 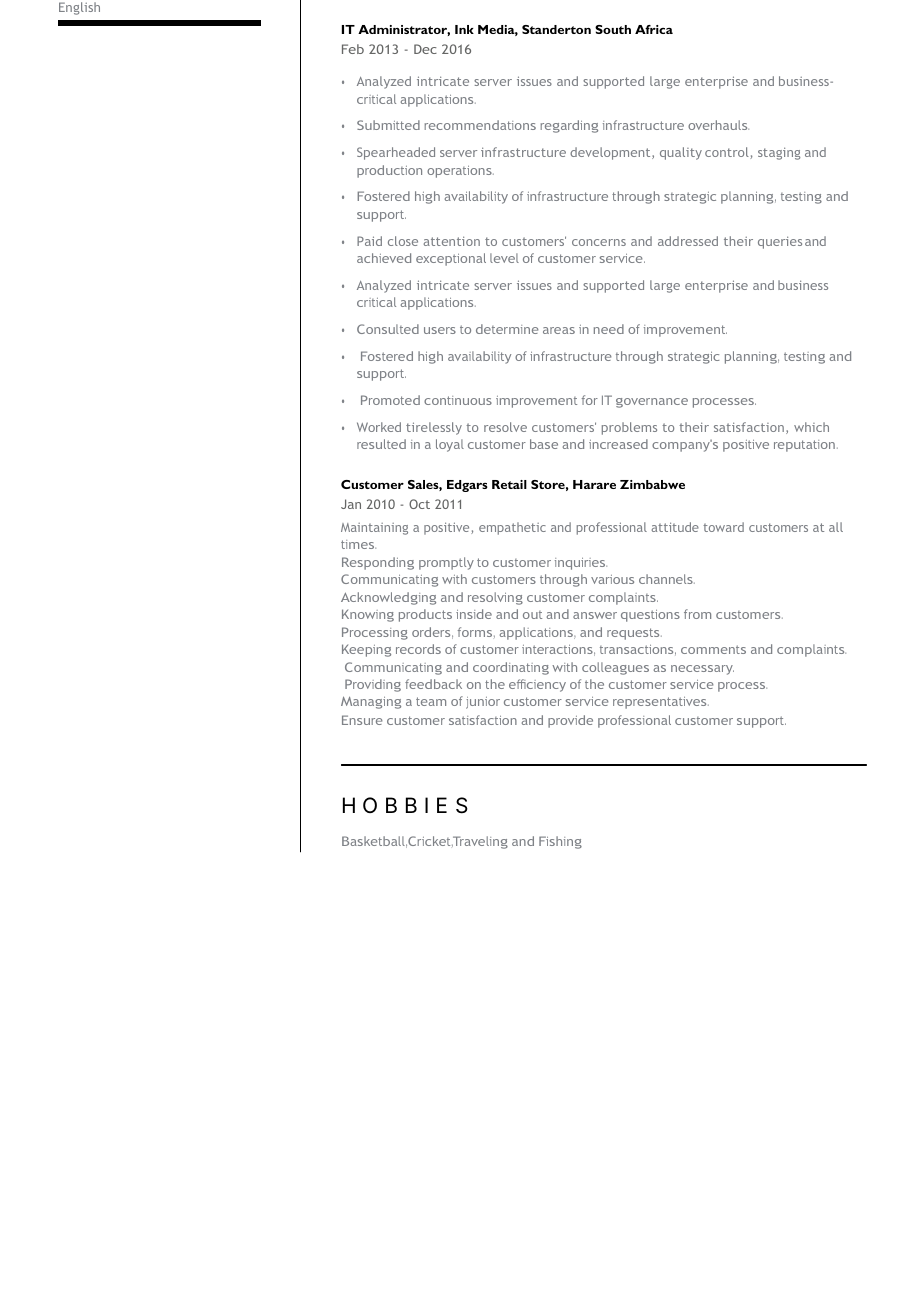 What do you see at coordinates (464, 29) in the image?
I see `Ink` at bounding box center [464, 29].
